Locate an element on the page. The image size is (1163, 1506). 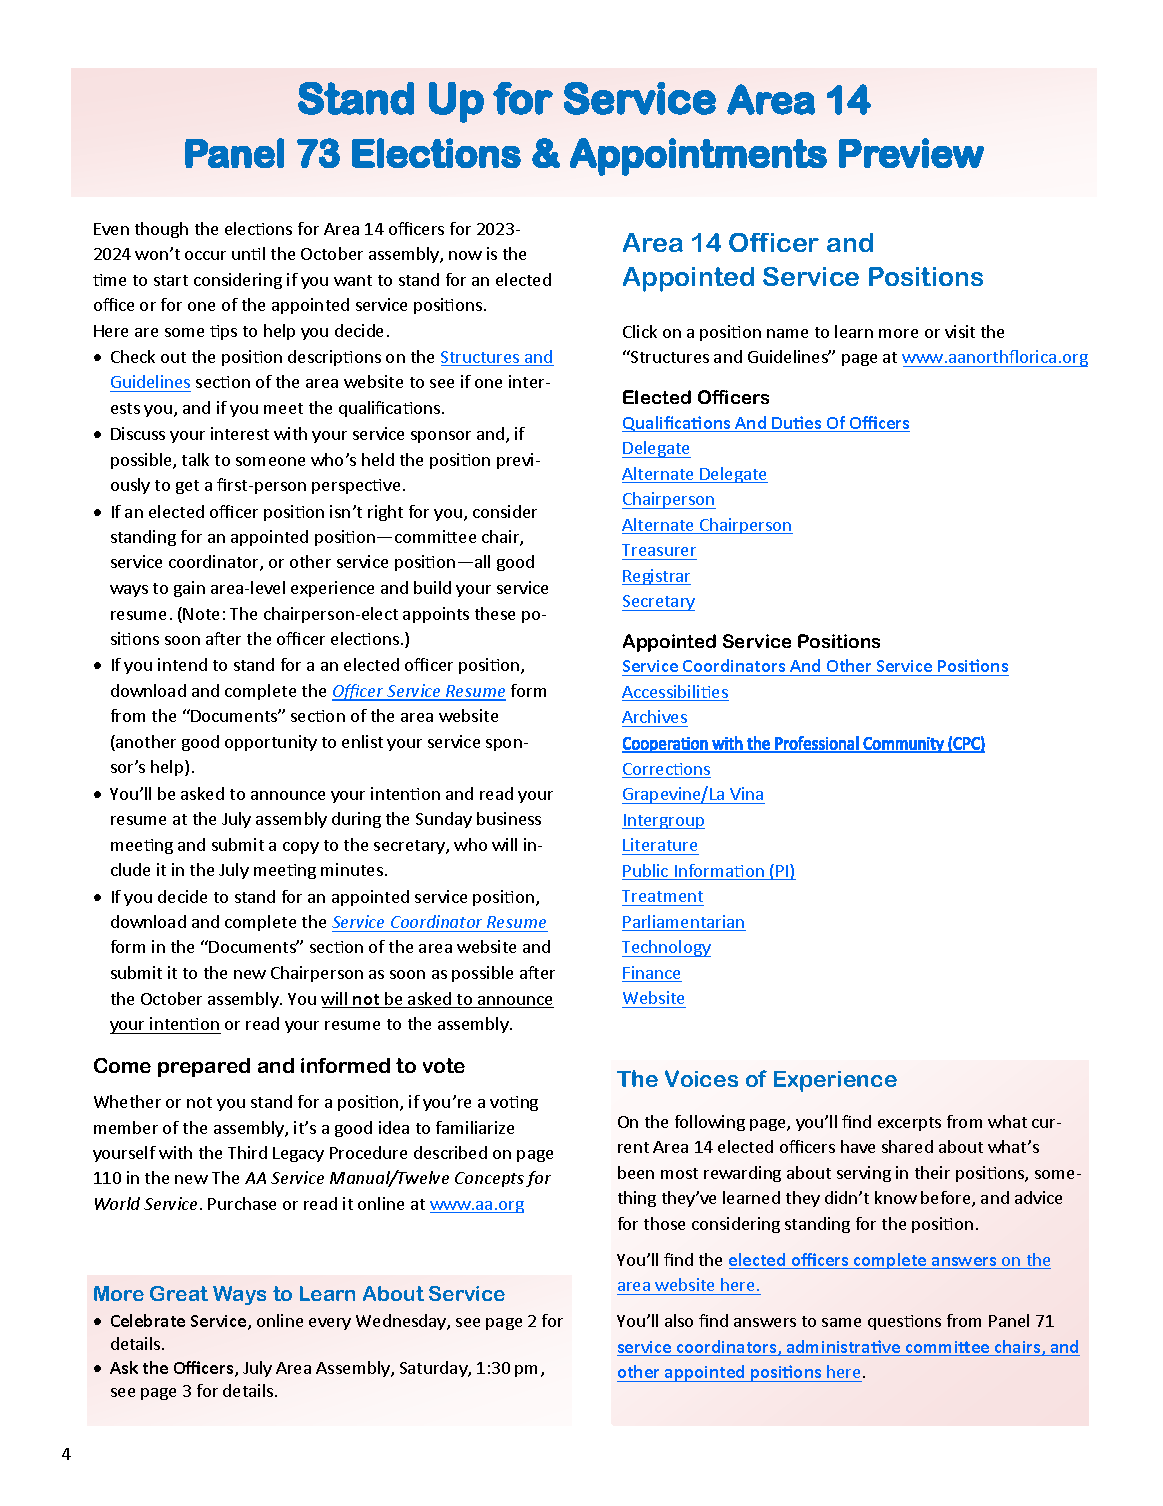
though is located at coordinates (161, 230).
